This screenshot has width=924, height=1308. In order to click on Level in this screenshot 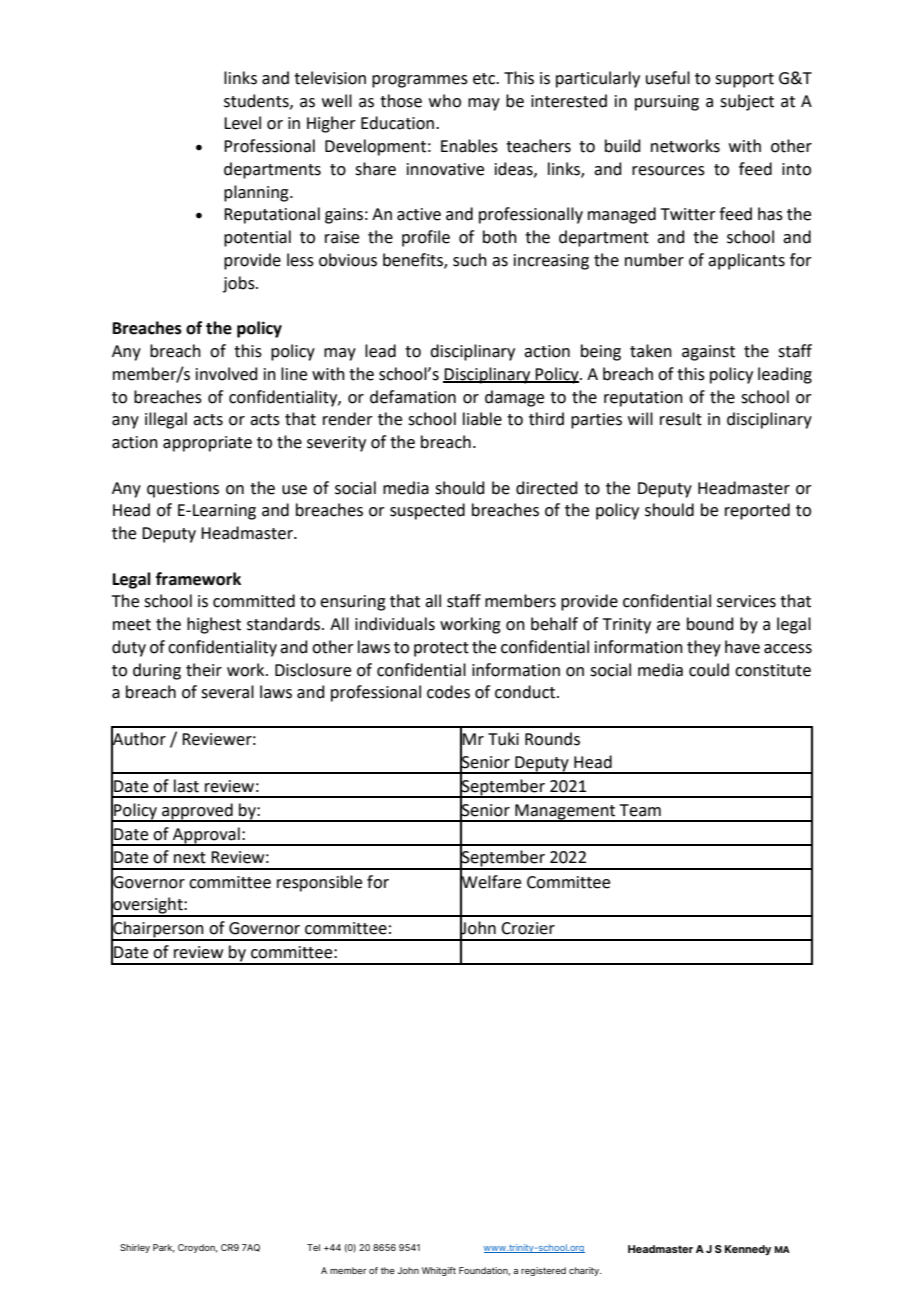, I will do `click(242, 123)`.
